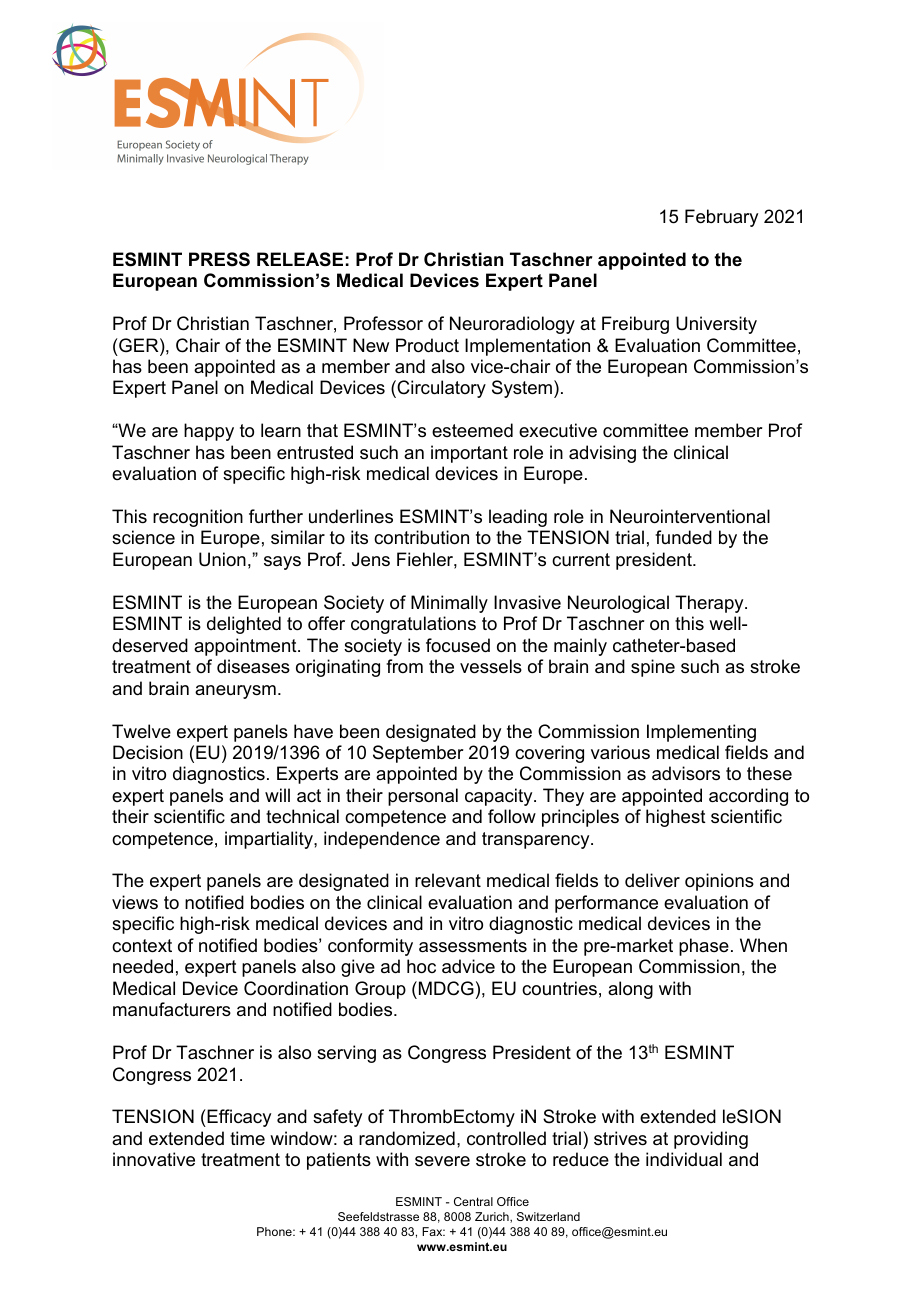 This page has height=1308, width=924. I want to click on esteemed, so click(472, 430).
